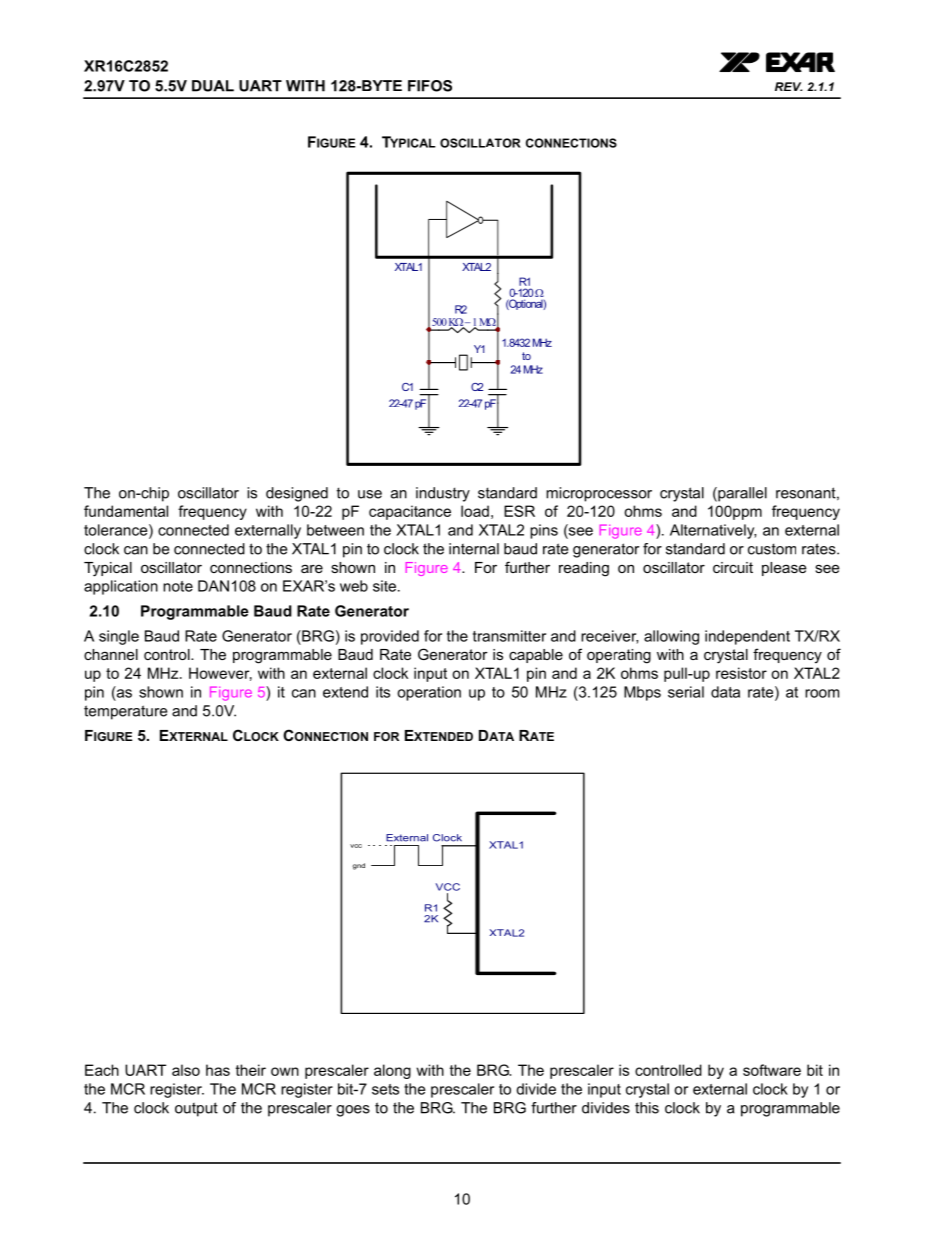 This page has width=952, height=1233. I want to click on along, so click(392, 1071).
